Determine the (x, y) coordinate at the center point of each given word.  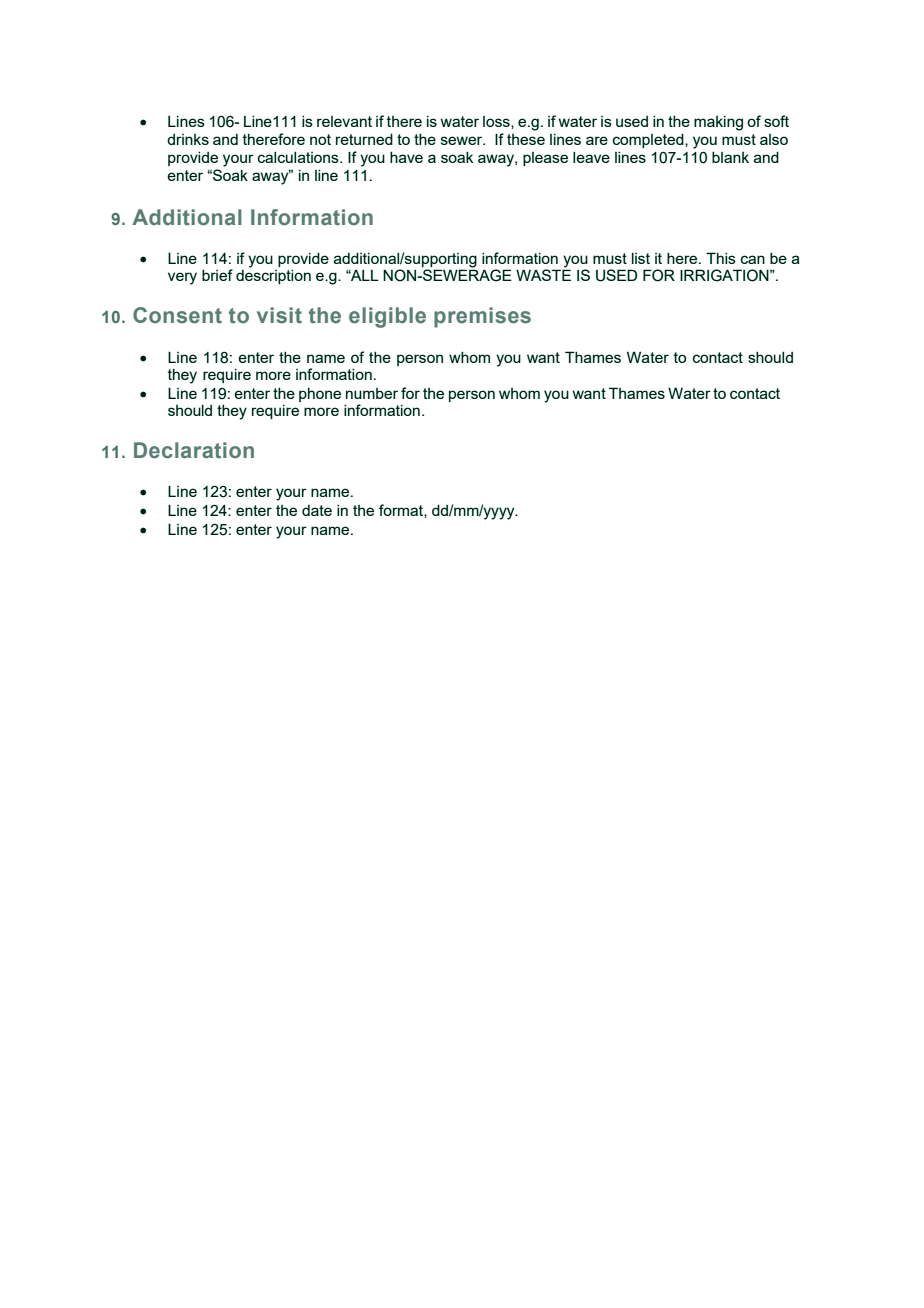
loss (497, 122)
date (317, 510)
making (718, 123)
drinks (188, 139)
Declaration (194, 450)
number (372, 393)
